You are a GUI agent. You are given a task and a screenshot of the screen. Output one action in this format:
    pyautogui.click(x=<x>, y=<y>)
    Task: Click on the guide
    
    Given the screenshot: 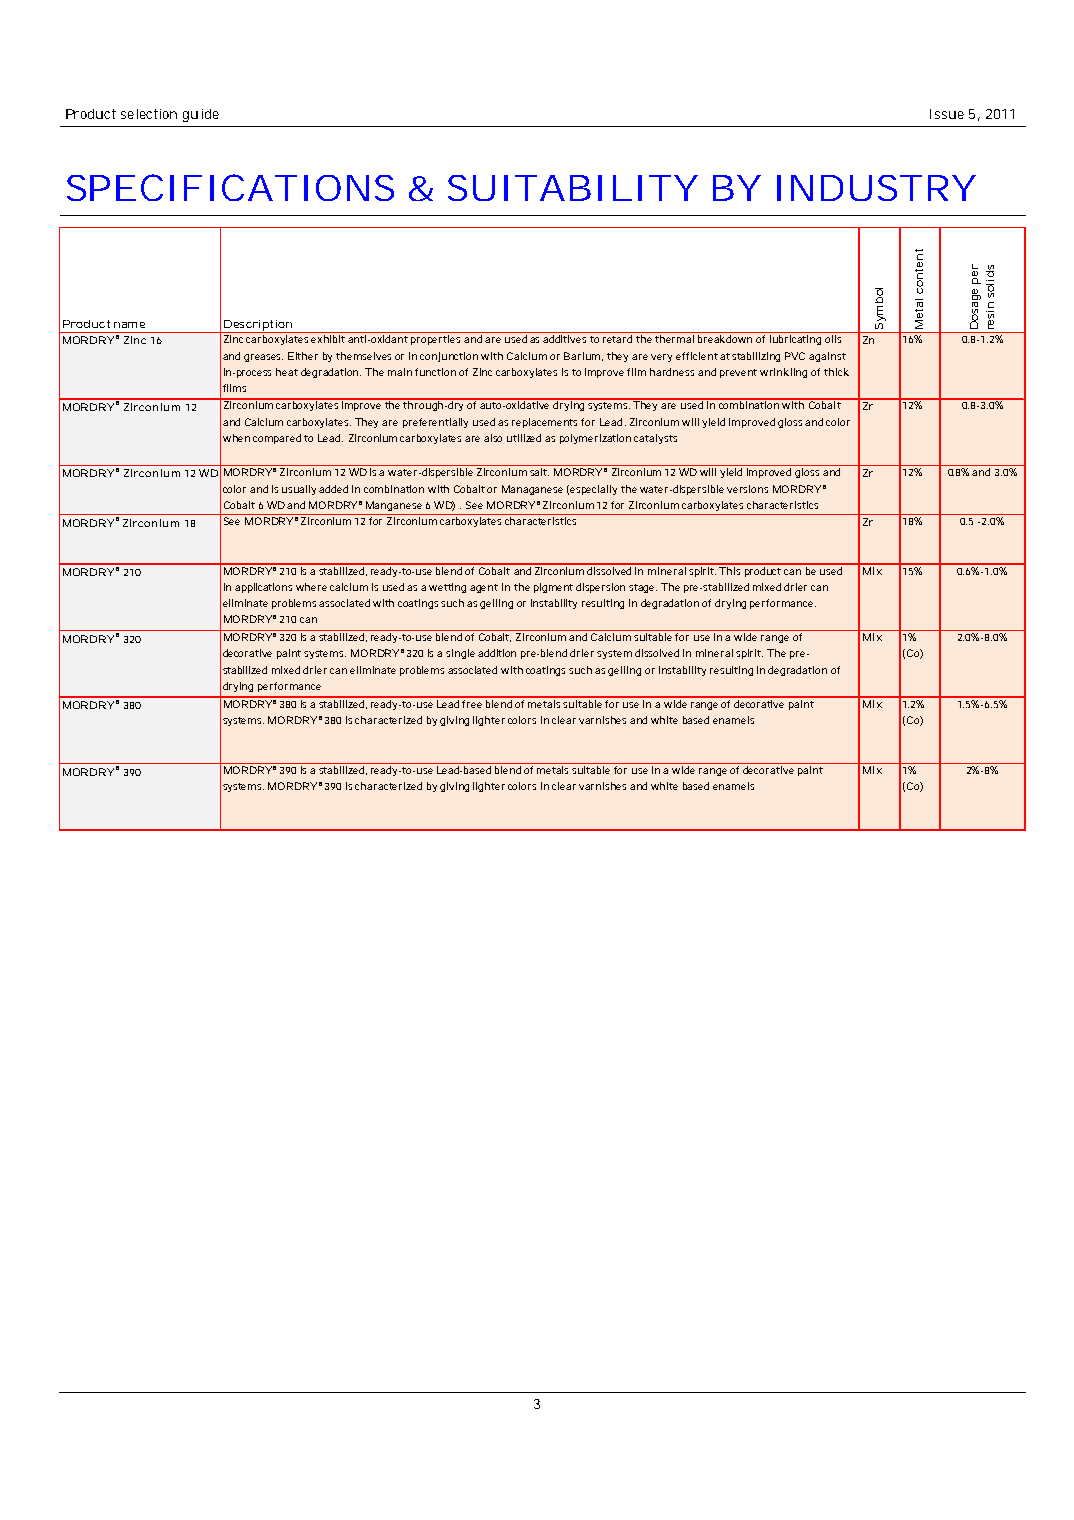 What is the action you would take?
    pyautogui.click(x=201, y=115)
